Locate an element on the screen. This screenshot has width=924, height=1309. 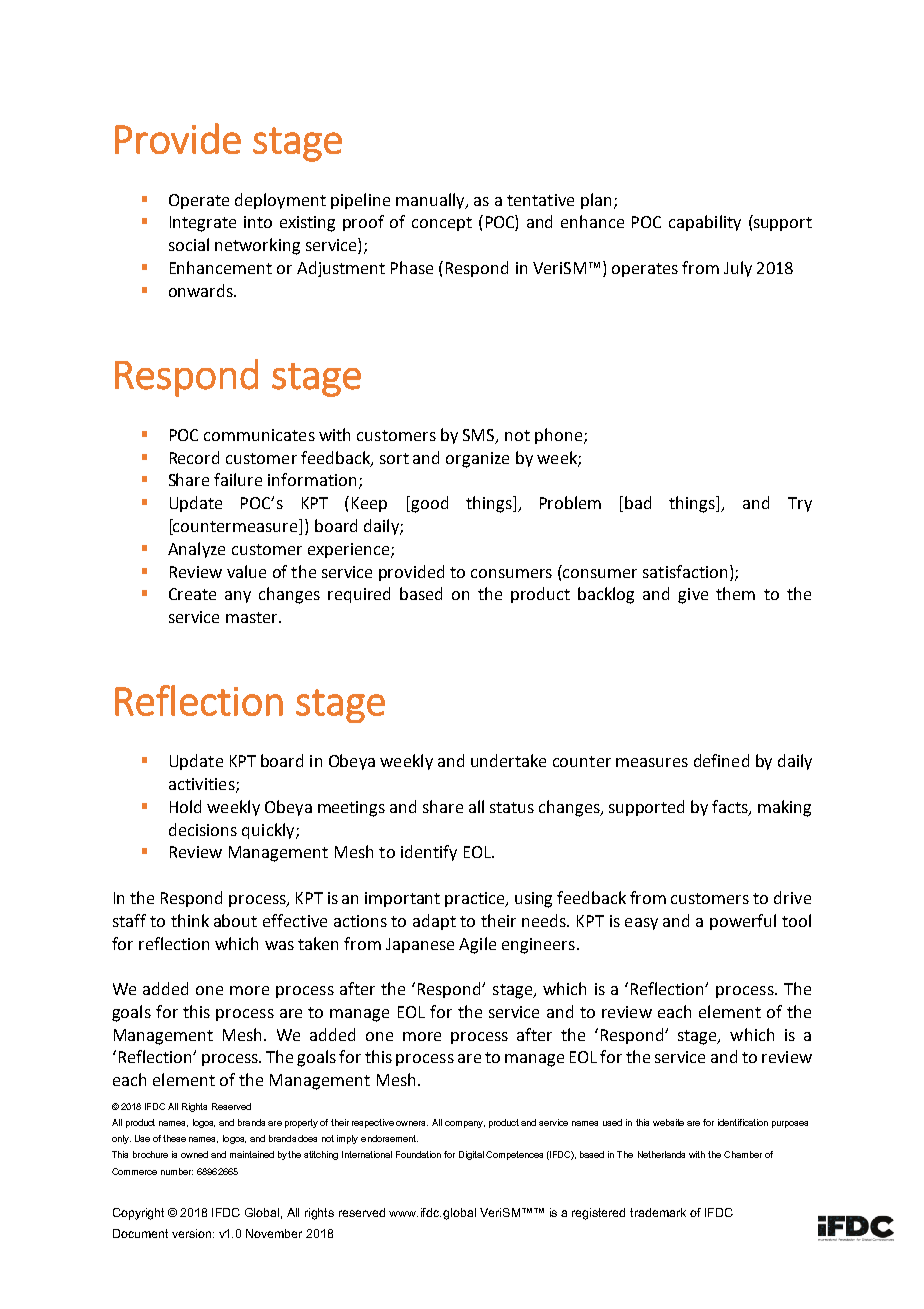
version is located at coordinates (193, 1233).
